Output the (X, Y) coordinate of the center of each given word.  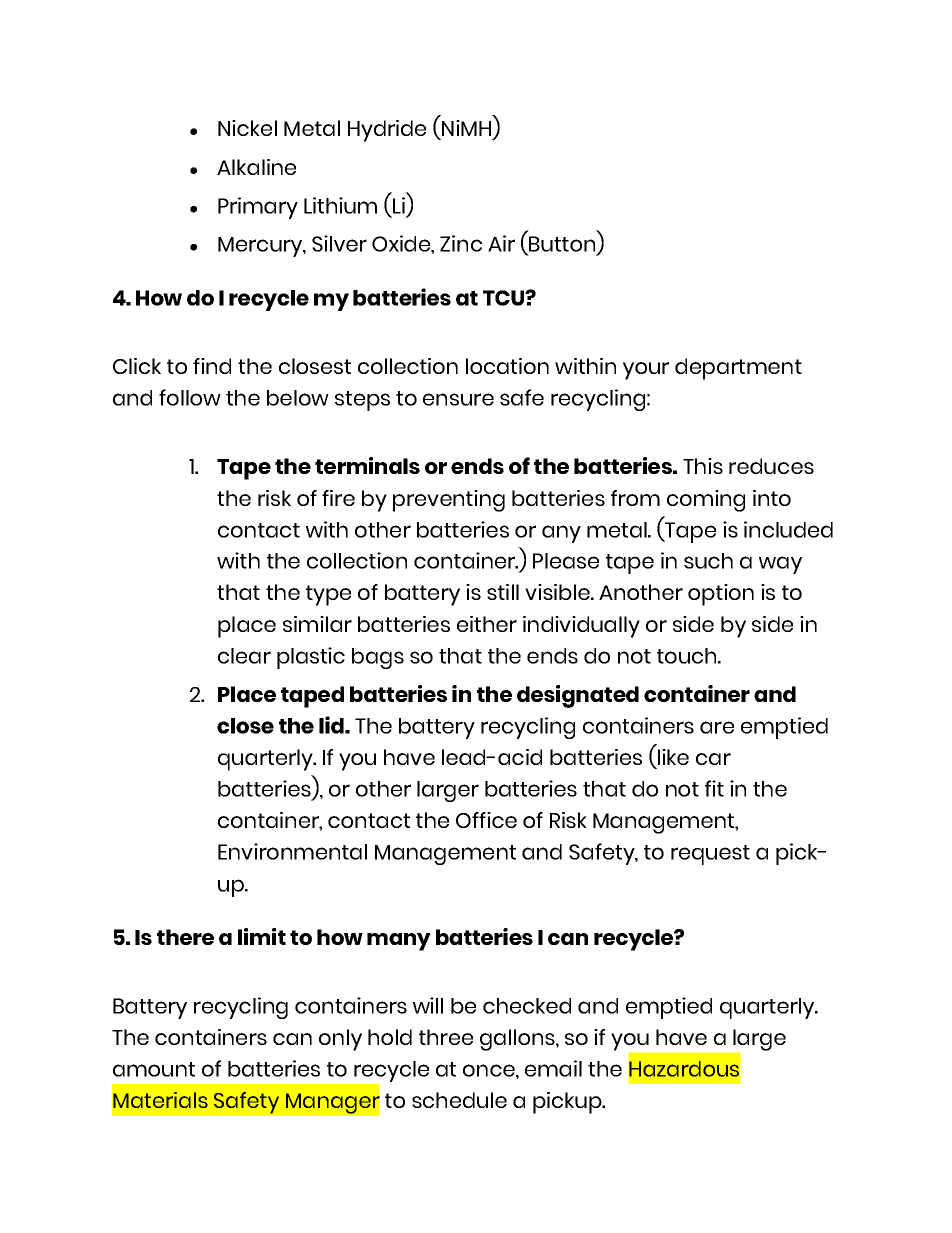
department (738, 369)
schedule (459, 1100)
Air (501, 243)
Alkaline (256, 167)
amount (154, 1069)
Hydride (387, 131)
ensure (458, 399)
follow (190, 397)
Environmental (292, 851)
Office (486, 820)
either (487, 624)
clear (244, 656)
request (710, 855)
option (721, 595)
